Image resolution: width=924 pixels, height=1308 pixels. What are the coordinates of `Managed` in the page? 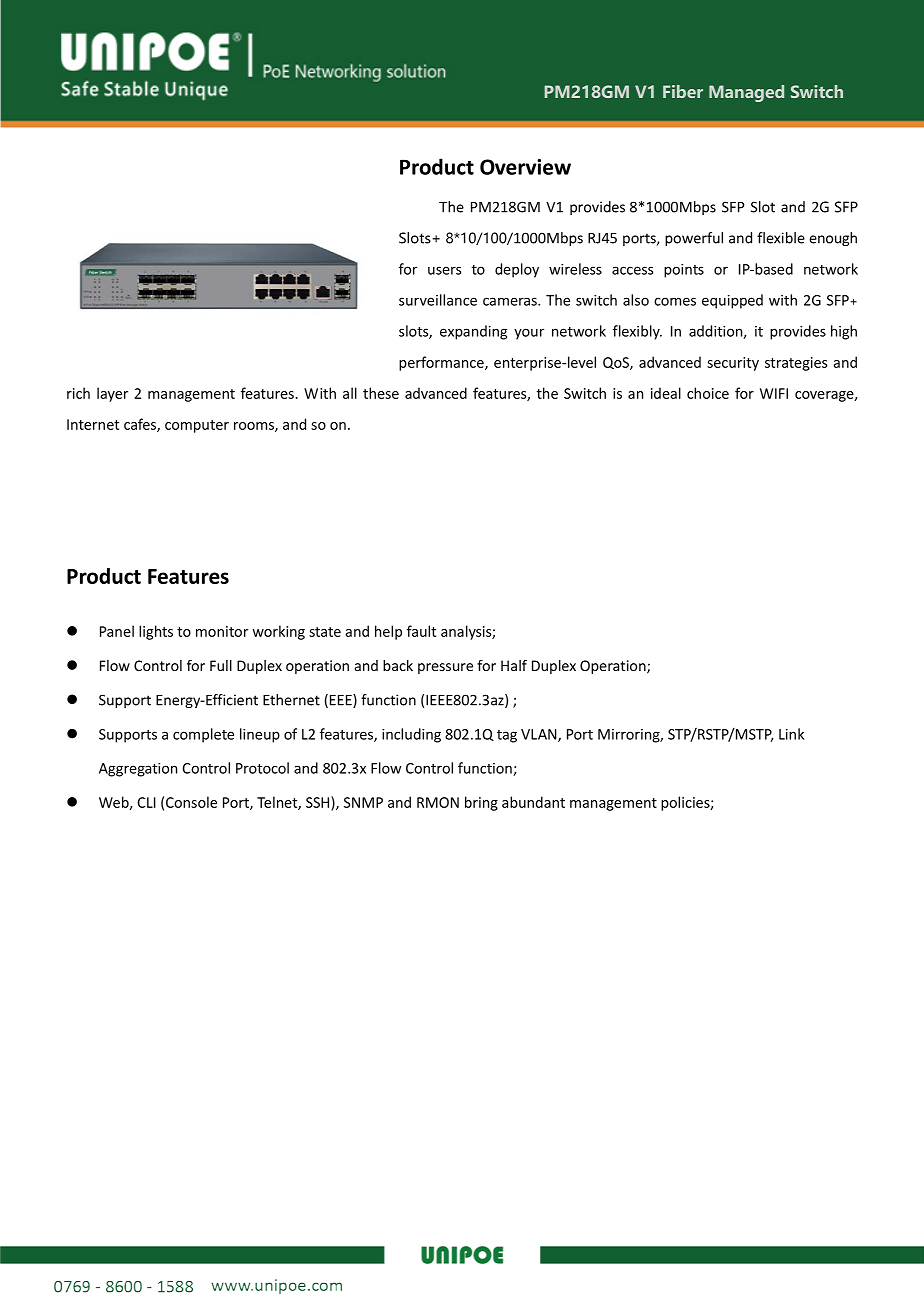 It's located at (746, 93).
